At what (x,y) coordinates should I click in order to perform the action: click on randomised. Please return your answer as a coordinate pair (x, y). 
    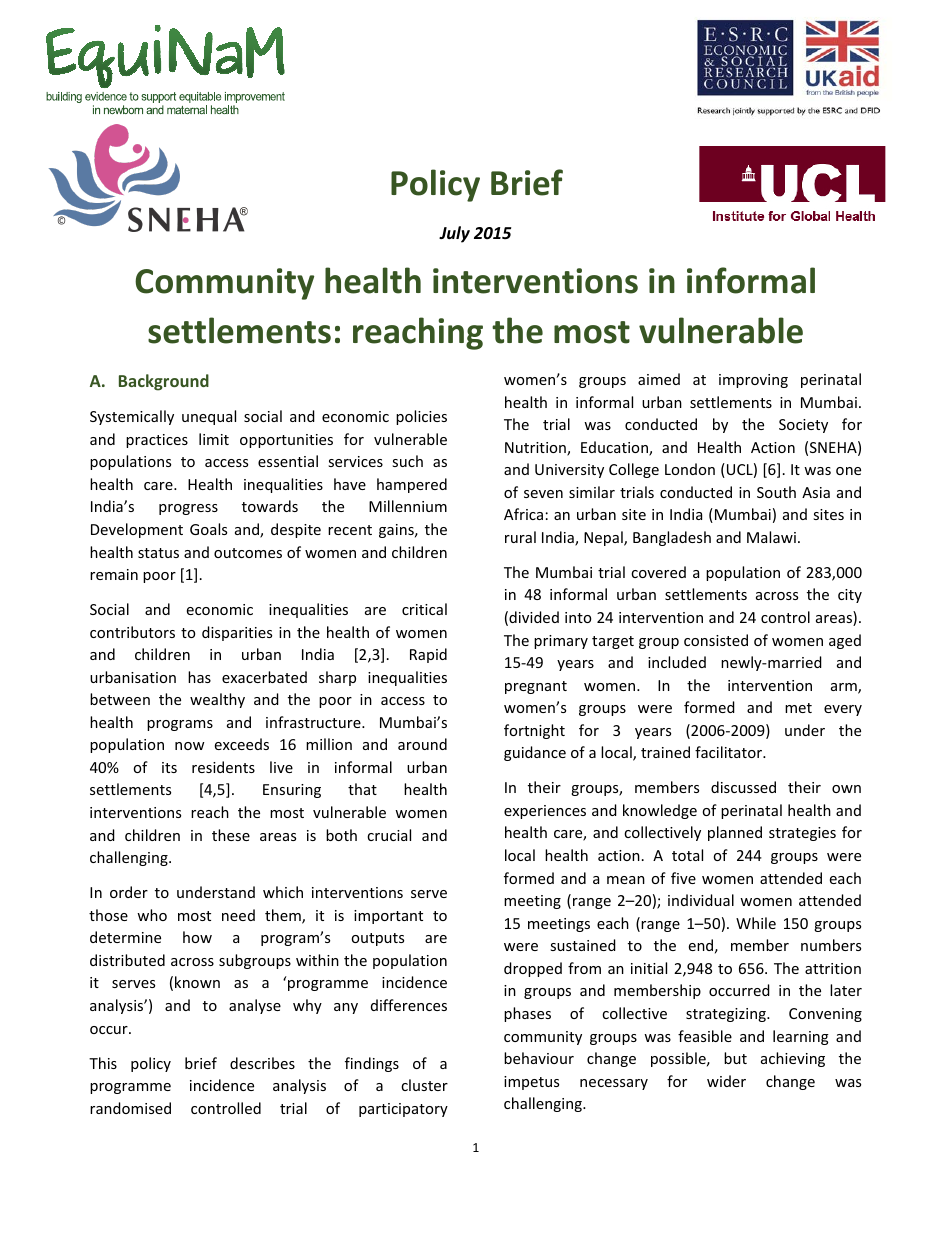
    Looking at the image, I should click on (130, 1108).
